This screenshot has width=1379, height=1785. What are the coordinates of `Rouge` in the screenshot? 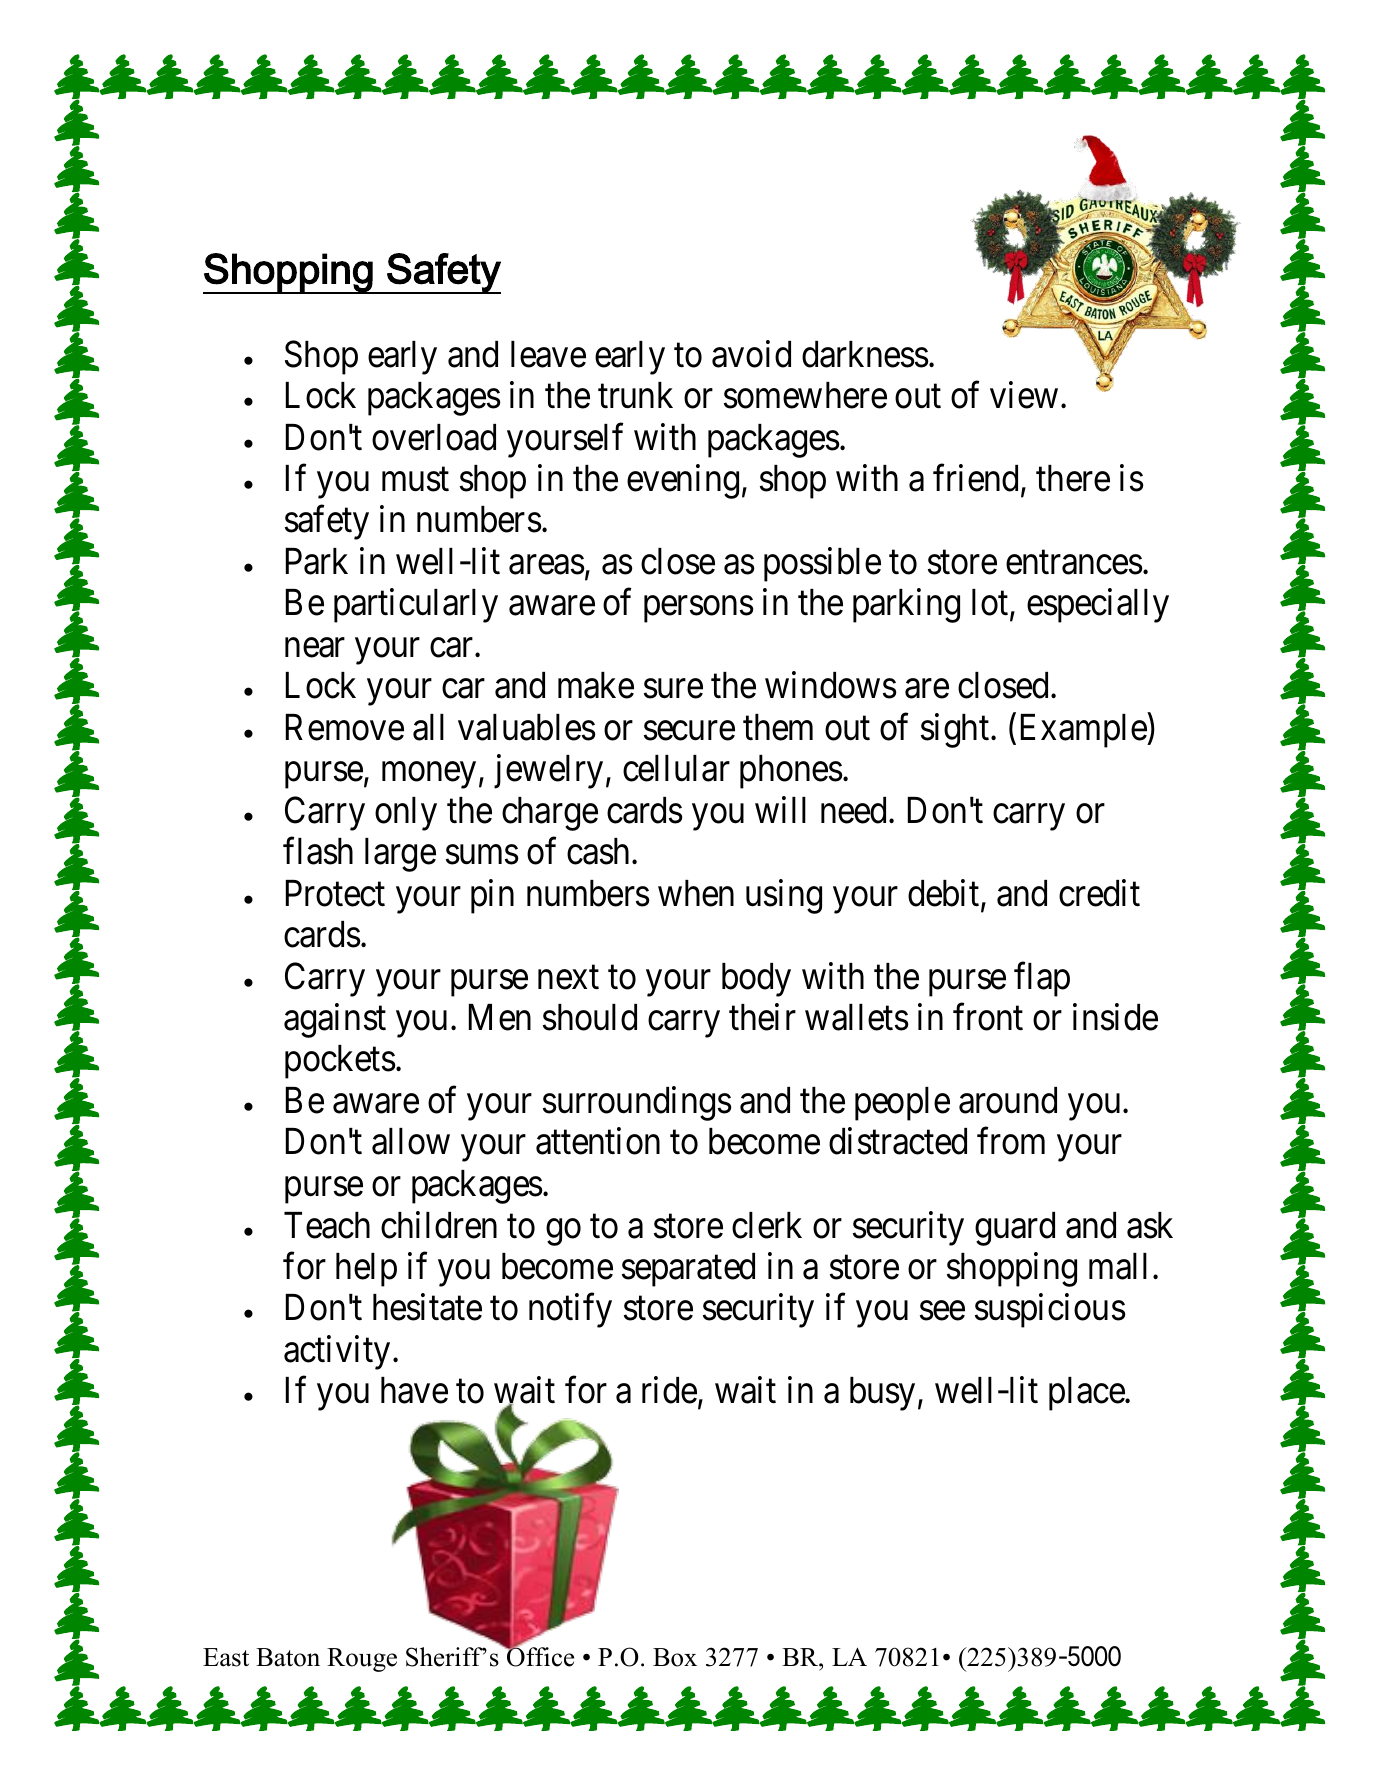 It's located at (362, 1660).
